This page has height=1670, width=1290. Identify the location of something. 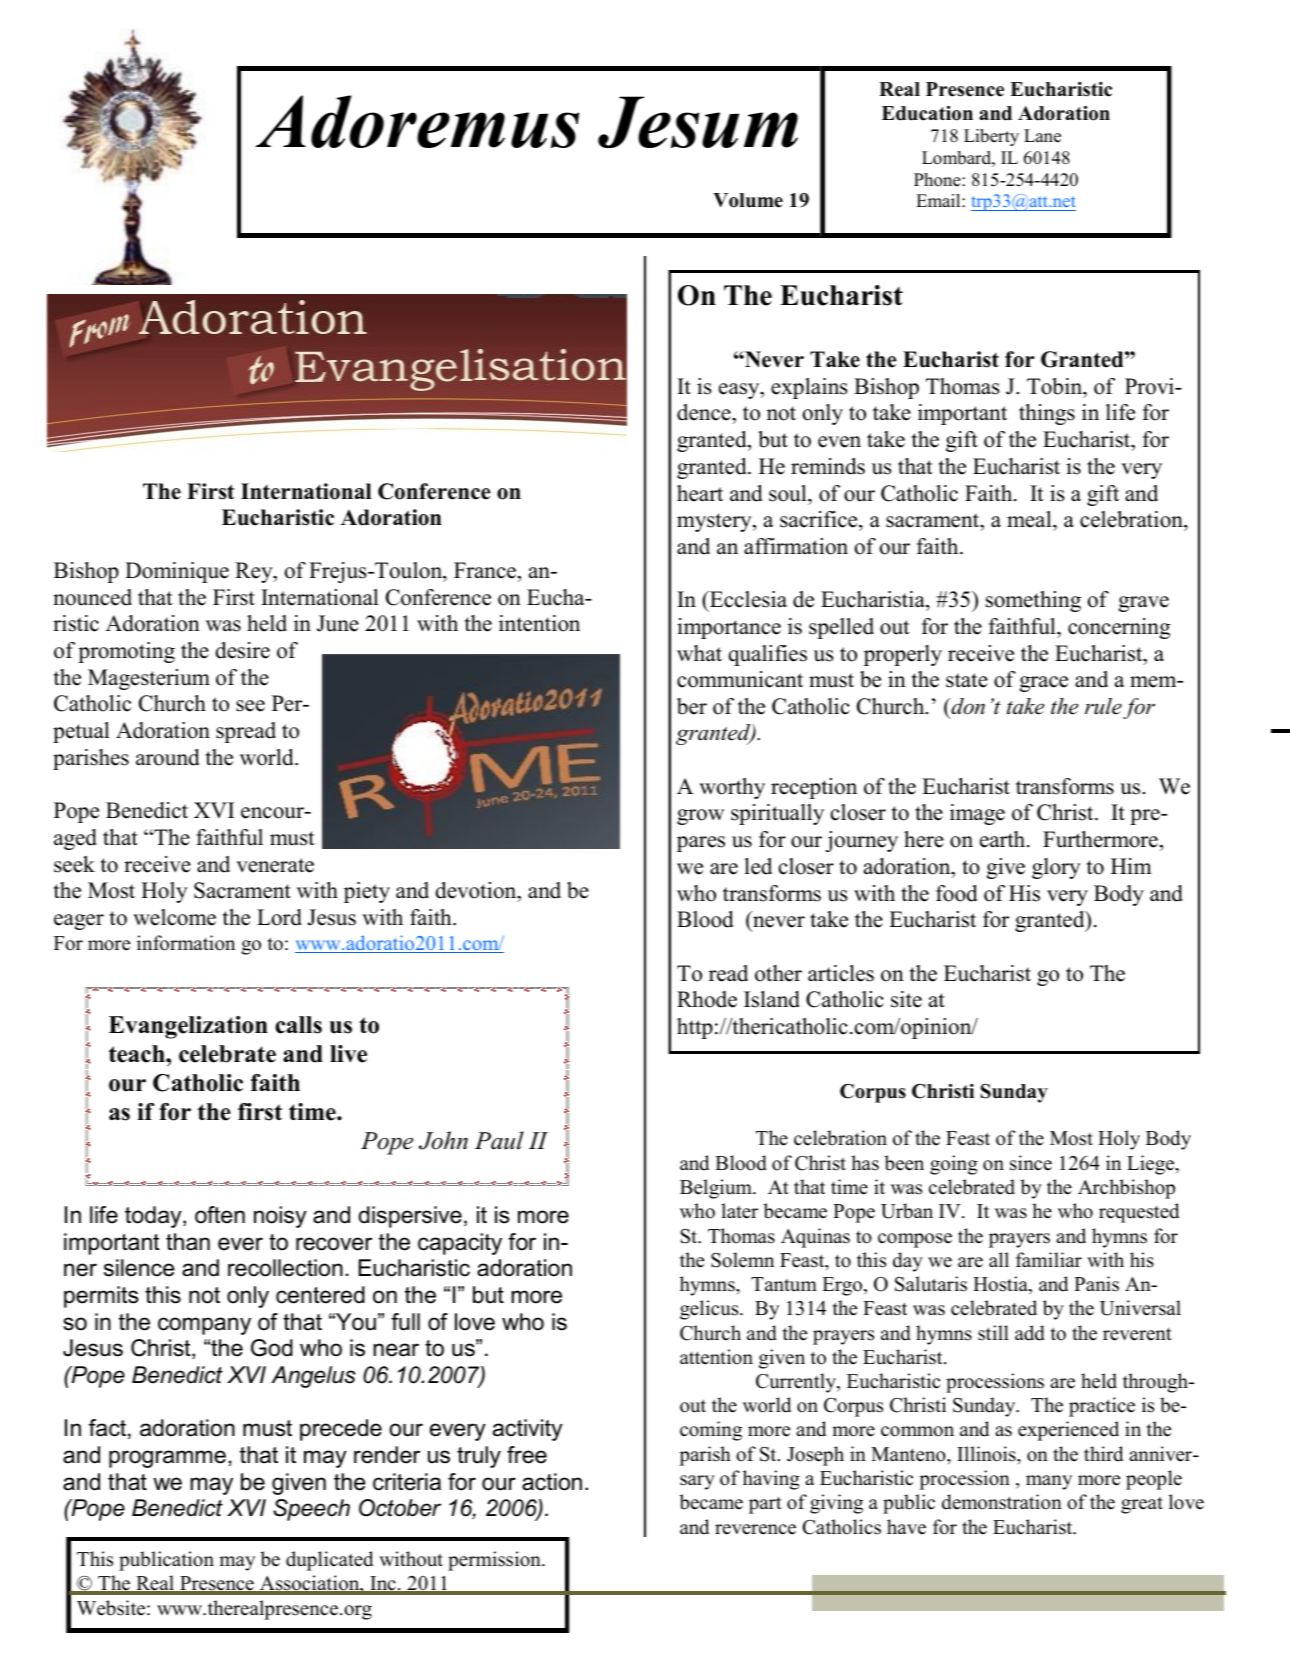
(1033, 601).
